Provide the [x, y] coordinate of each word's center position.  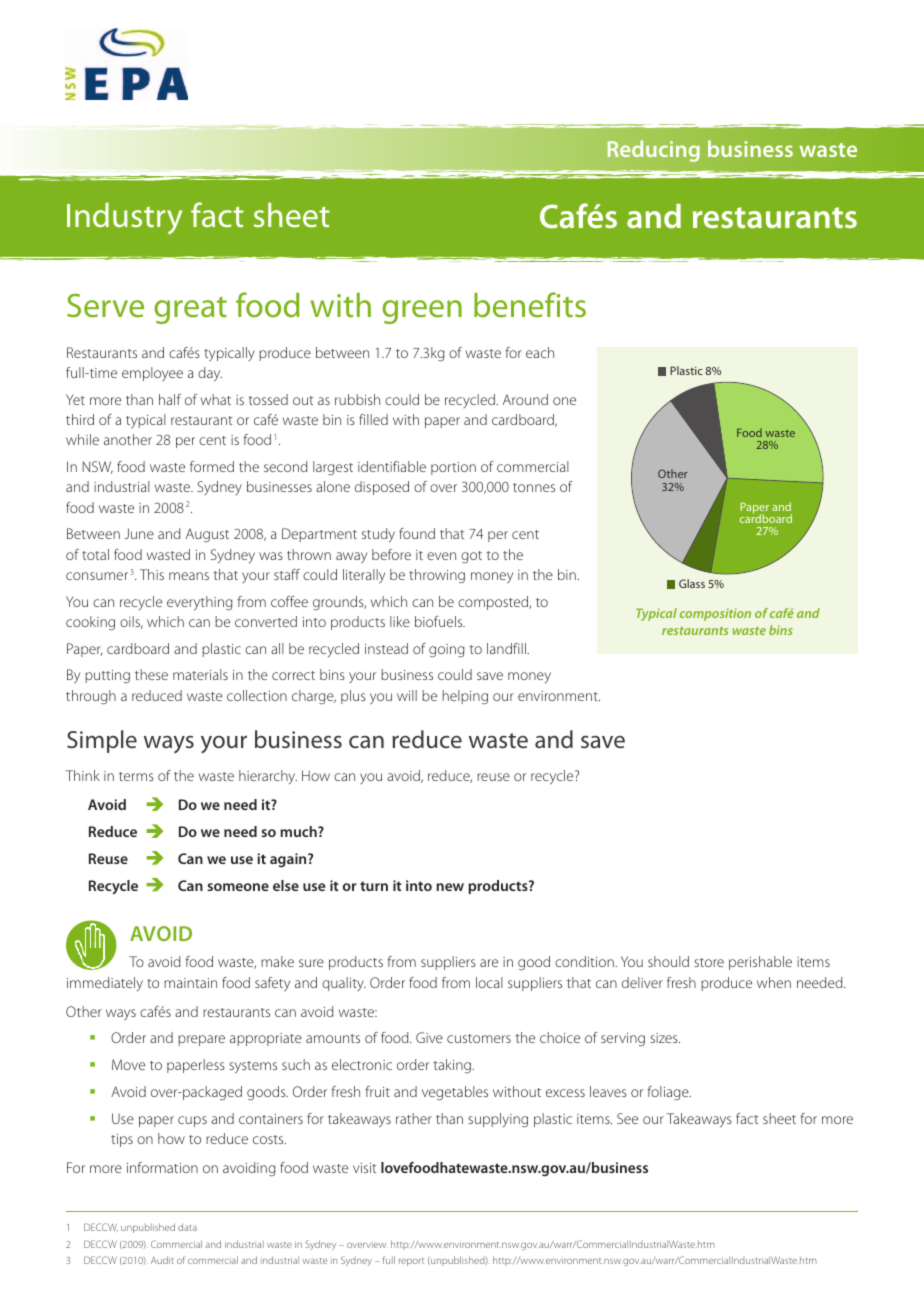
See [627, 1118]
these [151, 674]
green [422, 312]
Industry [124, 218]
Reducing [654, 151]
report [411, 1262]
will [407, 695]
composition [715, 614]
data [187, 1227]
